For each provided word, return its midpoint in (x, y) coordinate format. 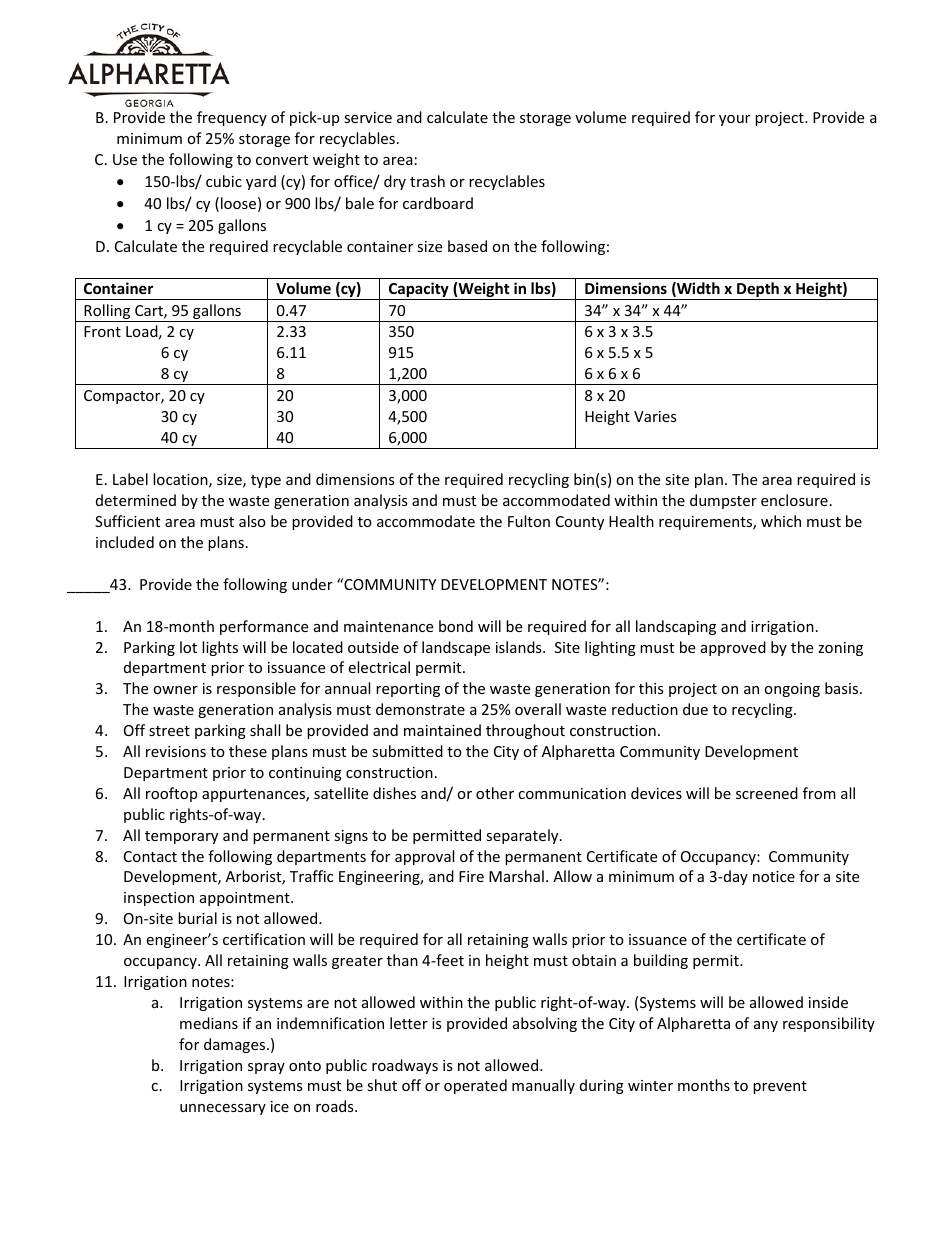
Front (102, 331)
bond (456, 626)
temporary (181, 837)
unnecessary (223, 1109)
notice (774, 876)
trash (427, 181)
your (734, 120)
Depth (758, 291)
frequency (232, 118)
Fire (471, 876)
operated (475, 1086)
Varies (655, 416)
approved (733, 648)
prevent (780, 1087)
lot (188, 647)
